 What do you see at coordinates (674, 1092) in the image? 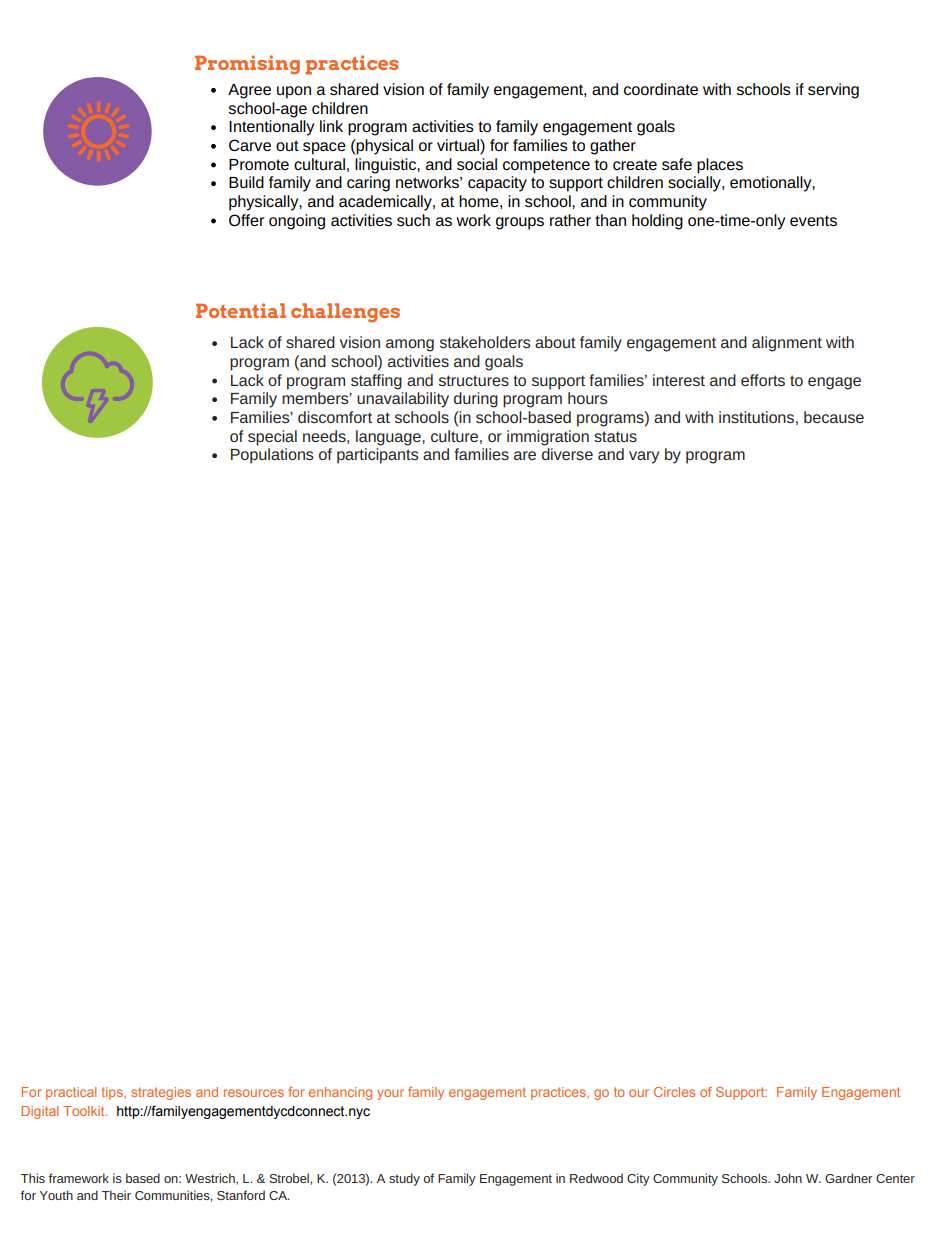
I see `Circles` at bounding box center [674, 1092].
